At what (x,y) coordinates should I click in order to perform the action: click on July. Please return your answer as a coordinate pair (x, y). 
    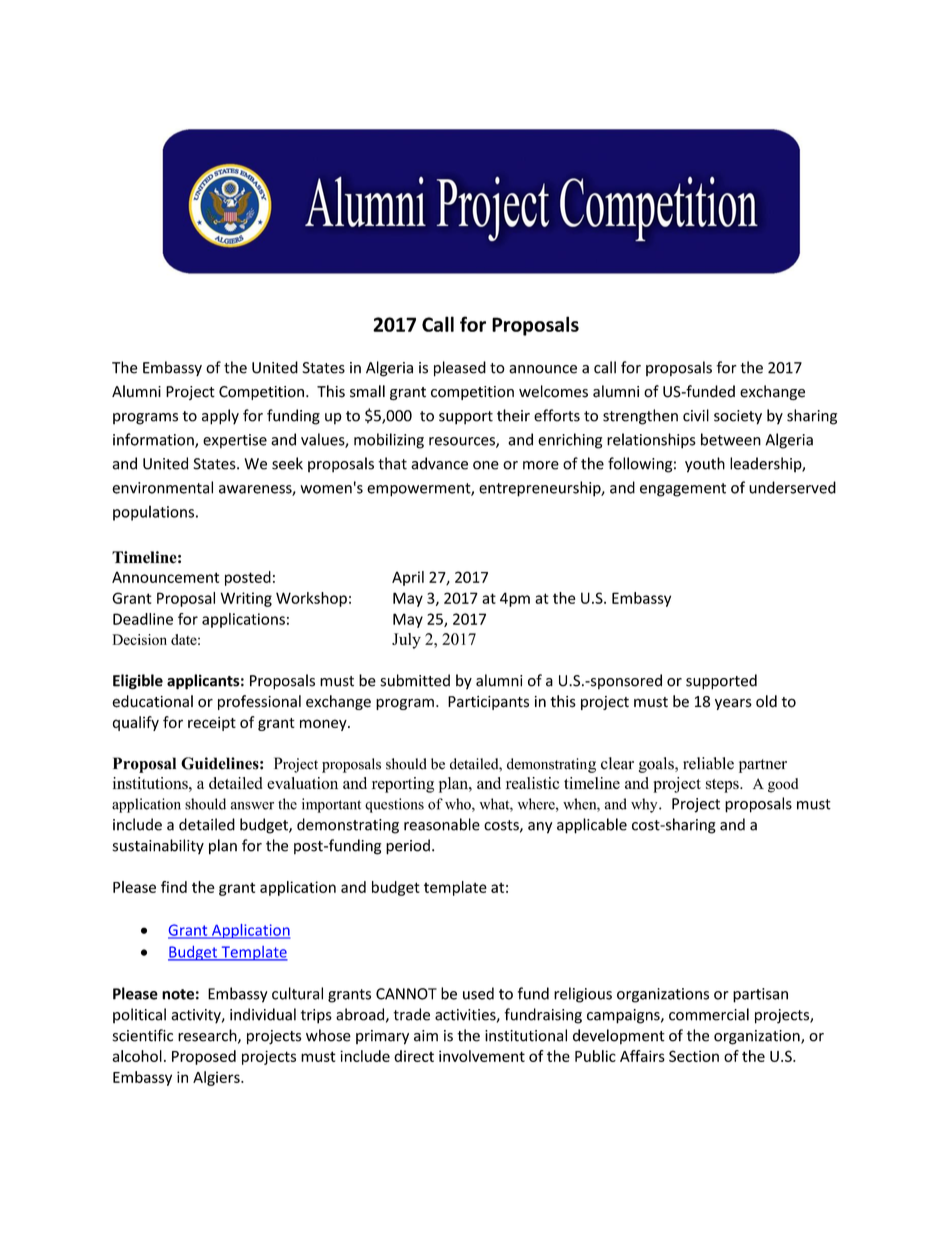
    Looking at the image, I should click on (406, 641).
